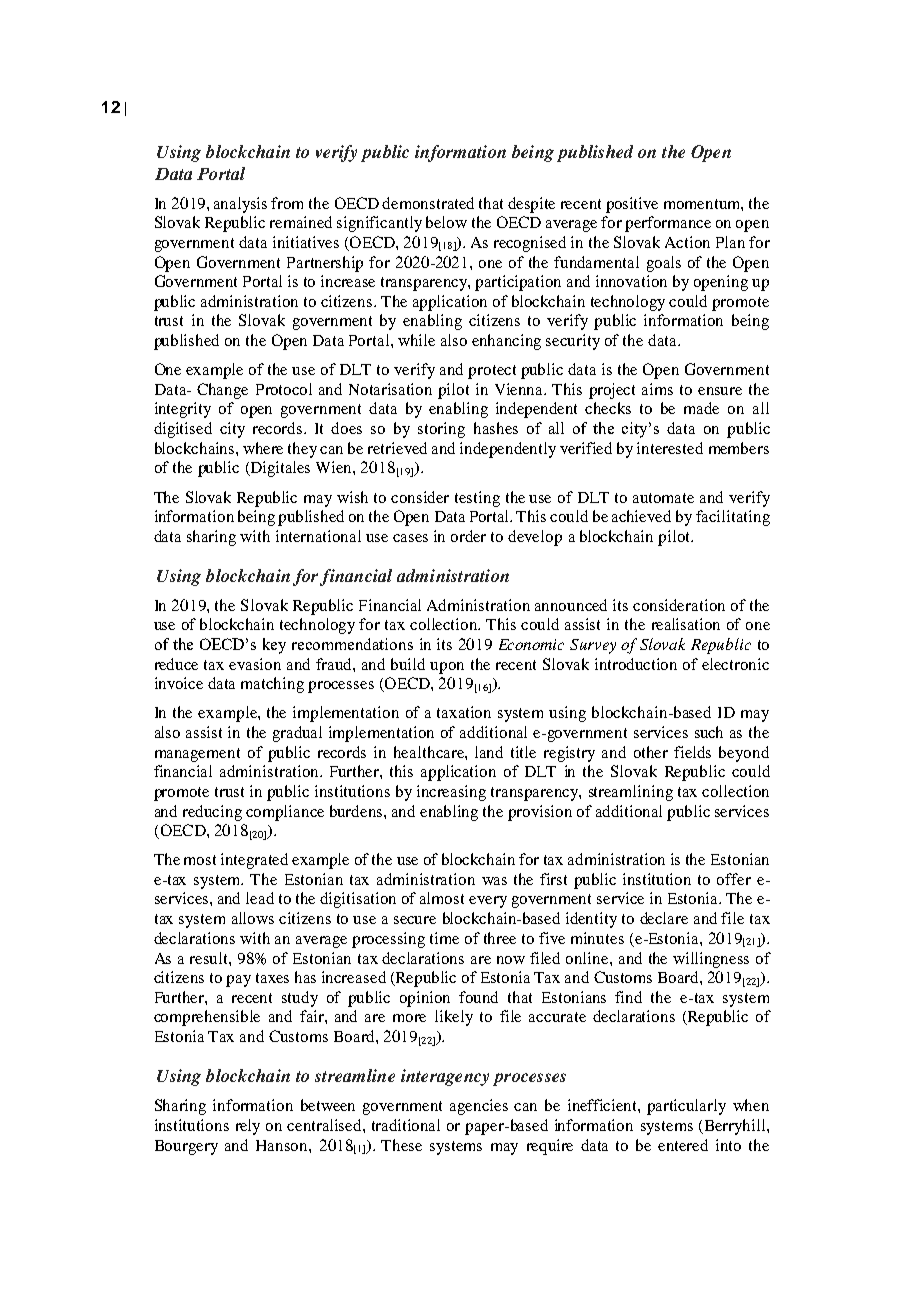 The image size is (924, 1308). Describe the element at coordinates (447, 668) in the image. I see `upon` at that location.
